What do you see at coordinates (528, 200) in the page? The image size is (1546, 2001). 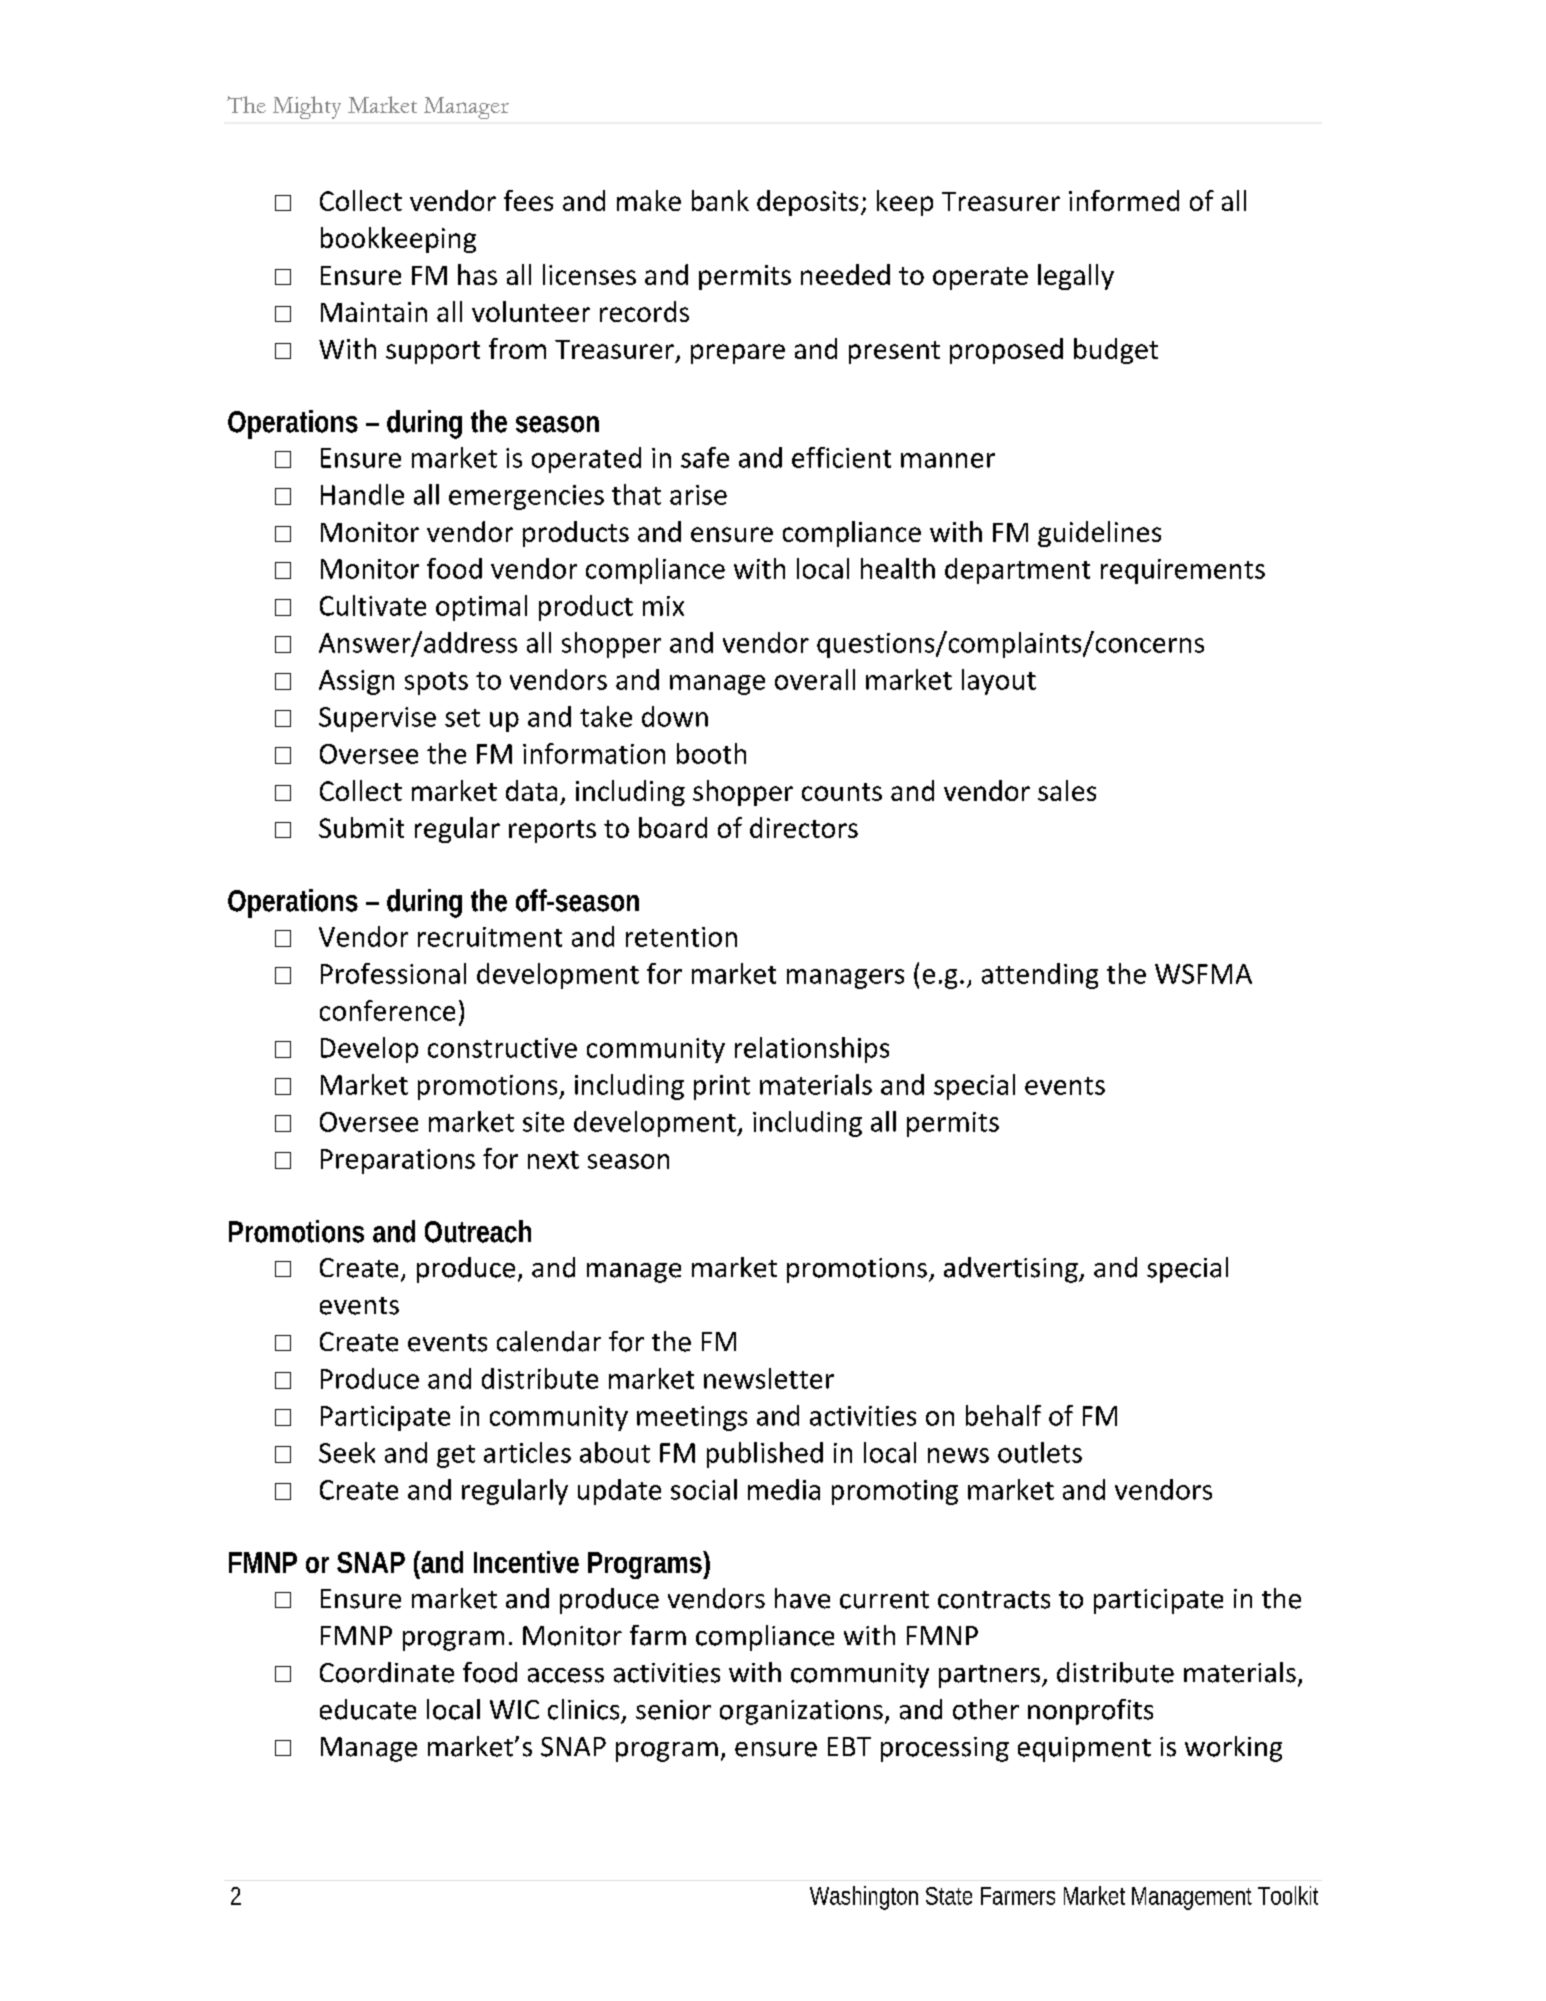 I see `fees` at bounding box center [528, 200].
